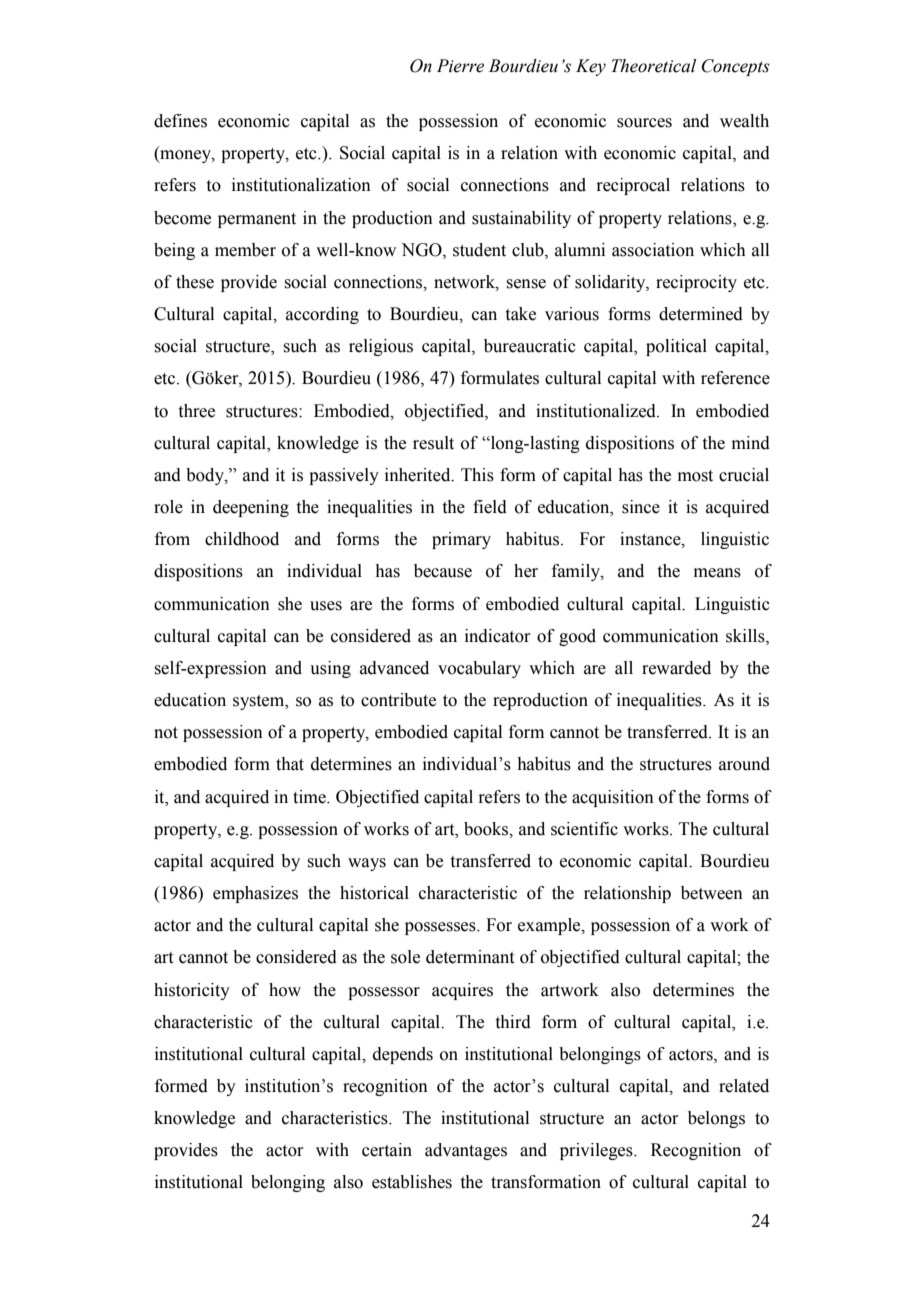 This screenshot has height=1308, width=924. I want to click on privileges, so click(597, 1151).
